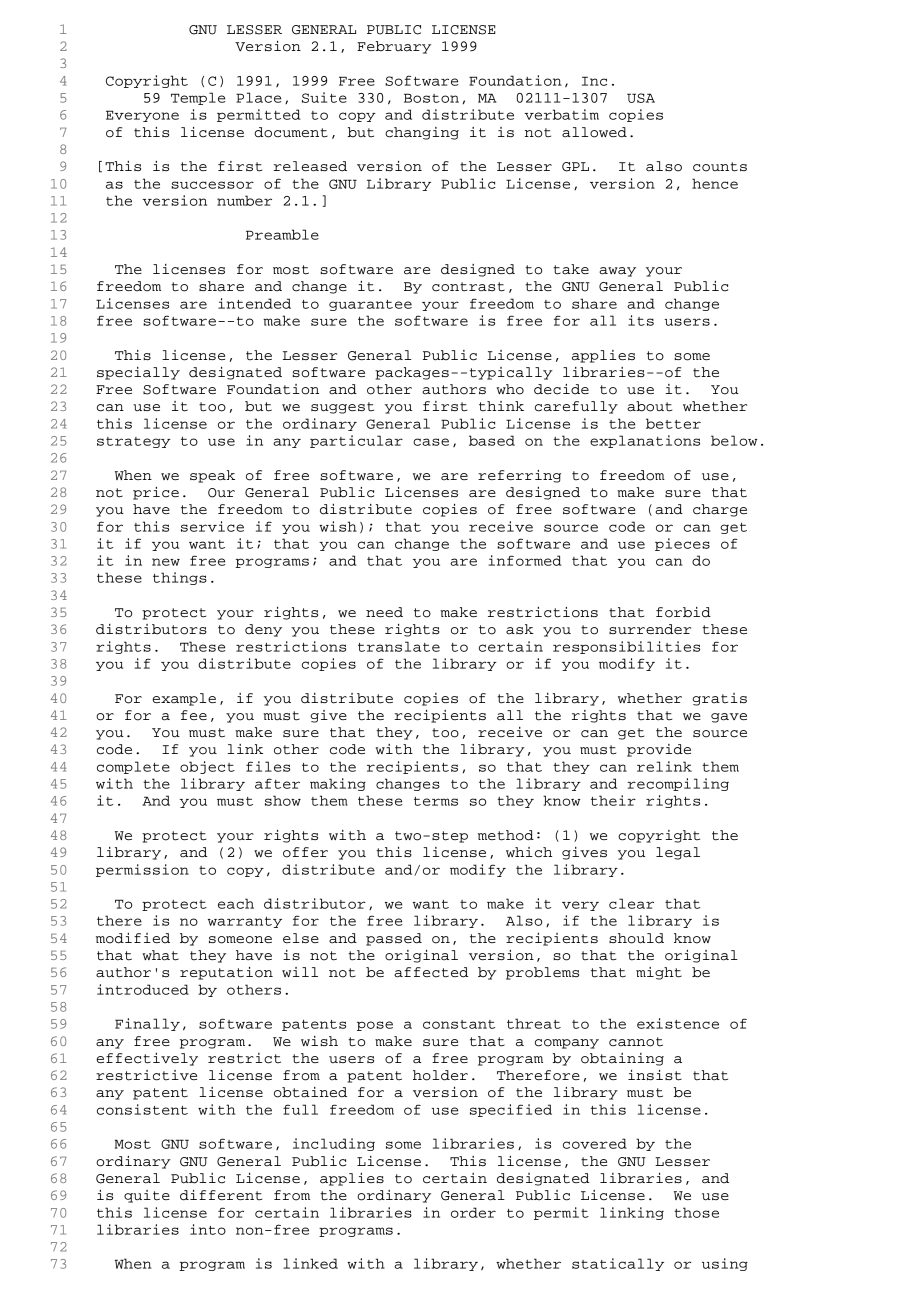 Image resolution: width=924 pixels, height=1308 pixels. Describe the element at coordinates (208, 1229) in the page. I see `into` at that location.
